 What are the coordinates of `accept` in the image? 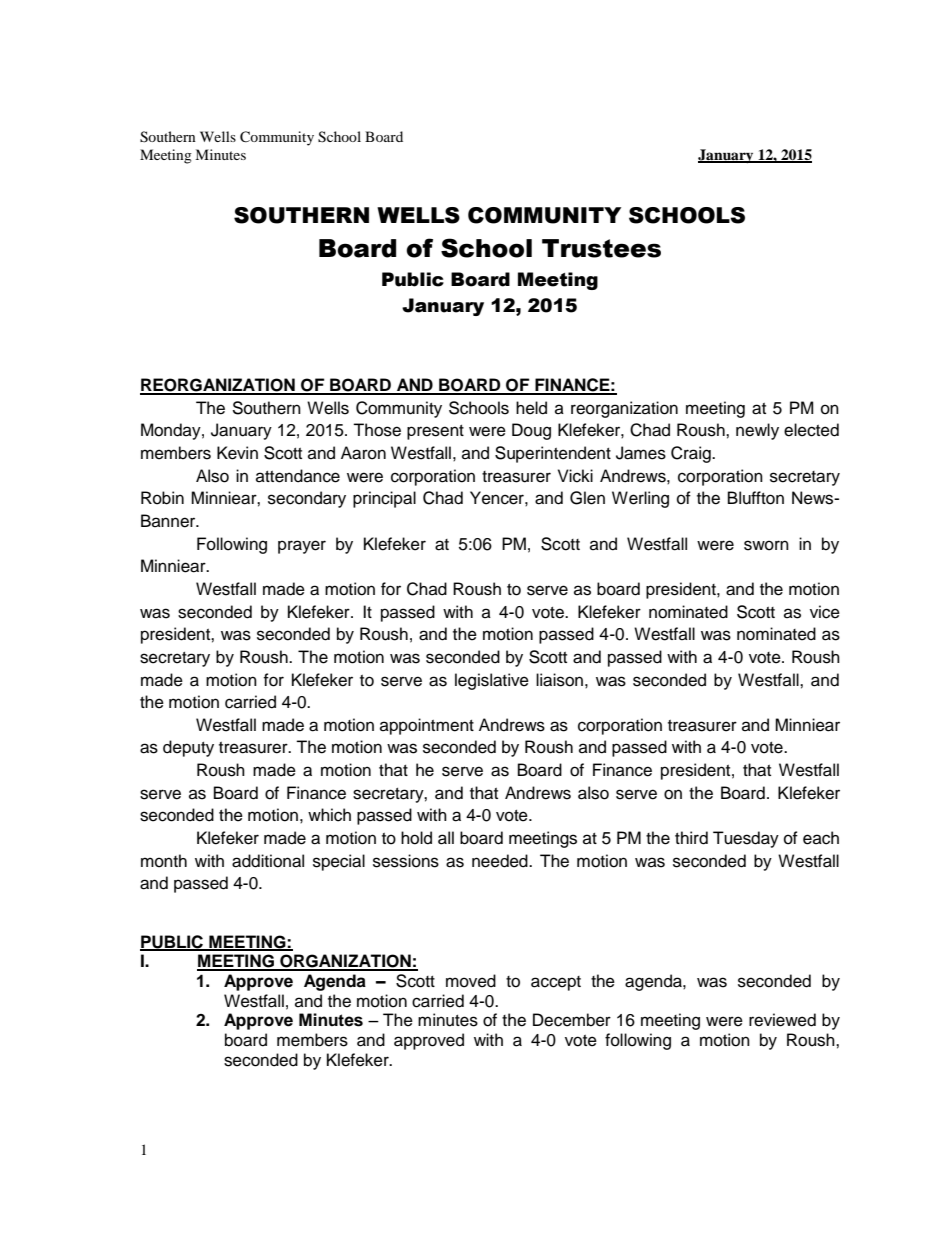 It's located at (556, 983).
